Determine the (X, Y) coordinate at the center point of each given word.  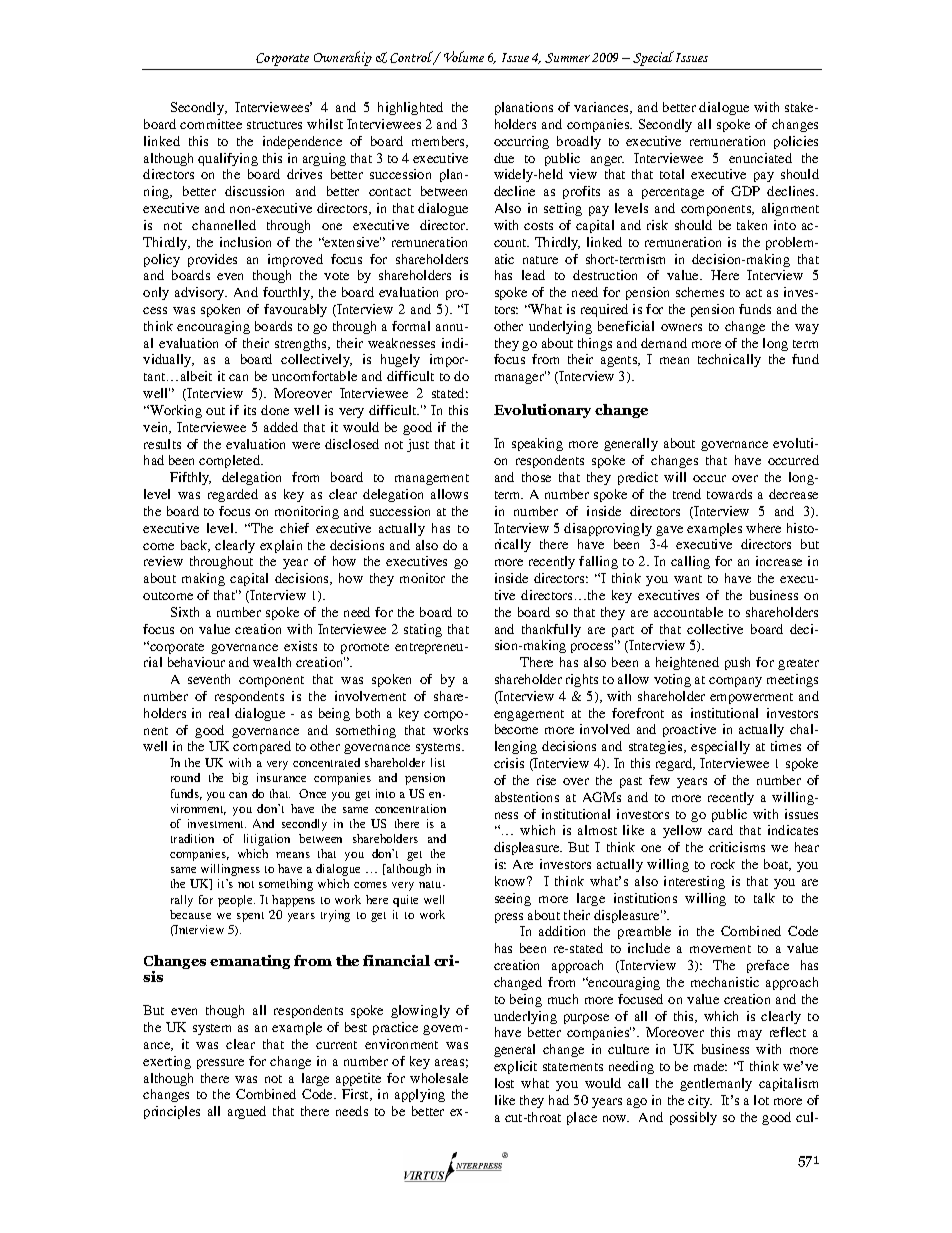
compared (262, 747)
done (275, 410)
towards (729, 494)
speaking (537, 444)
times (786, 746)
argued (247, 1112)
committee (211, 124)
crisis (509, 763)
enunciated (760, 158)
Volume (464, 56)
